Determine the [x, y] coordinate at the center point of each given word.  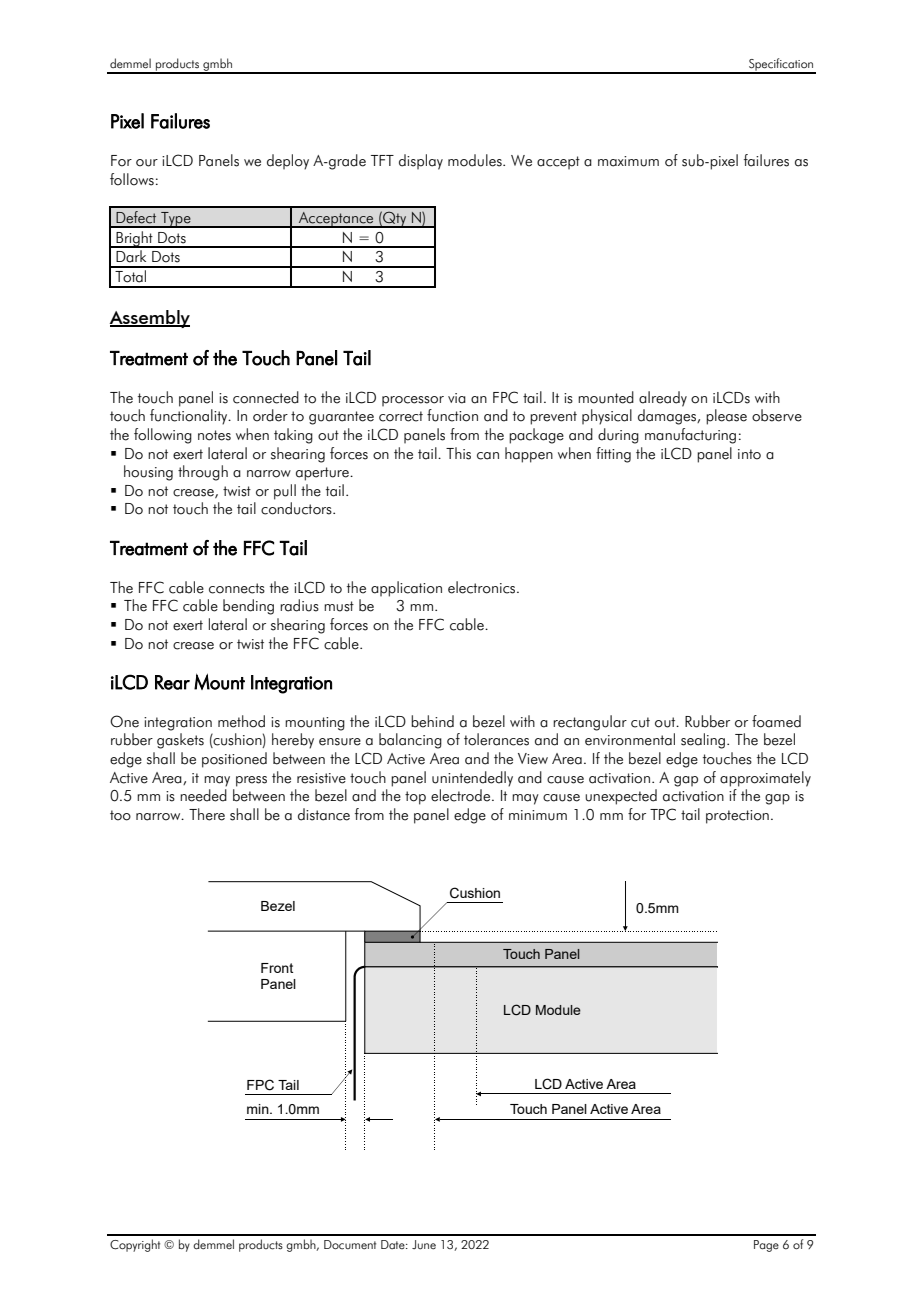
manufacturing [690, 436]
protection [737, 817]
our [147, 163]
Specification [781, 65]
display [421, 162]
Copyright [135, 1245]
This [458, 453]
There [207, 814]
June [424, 1245]
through [203, 473]
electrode [462, 795]
